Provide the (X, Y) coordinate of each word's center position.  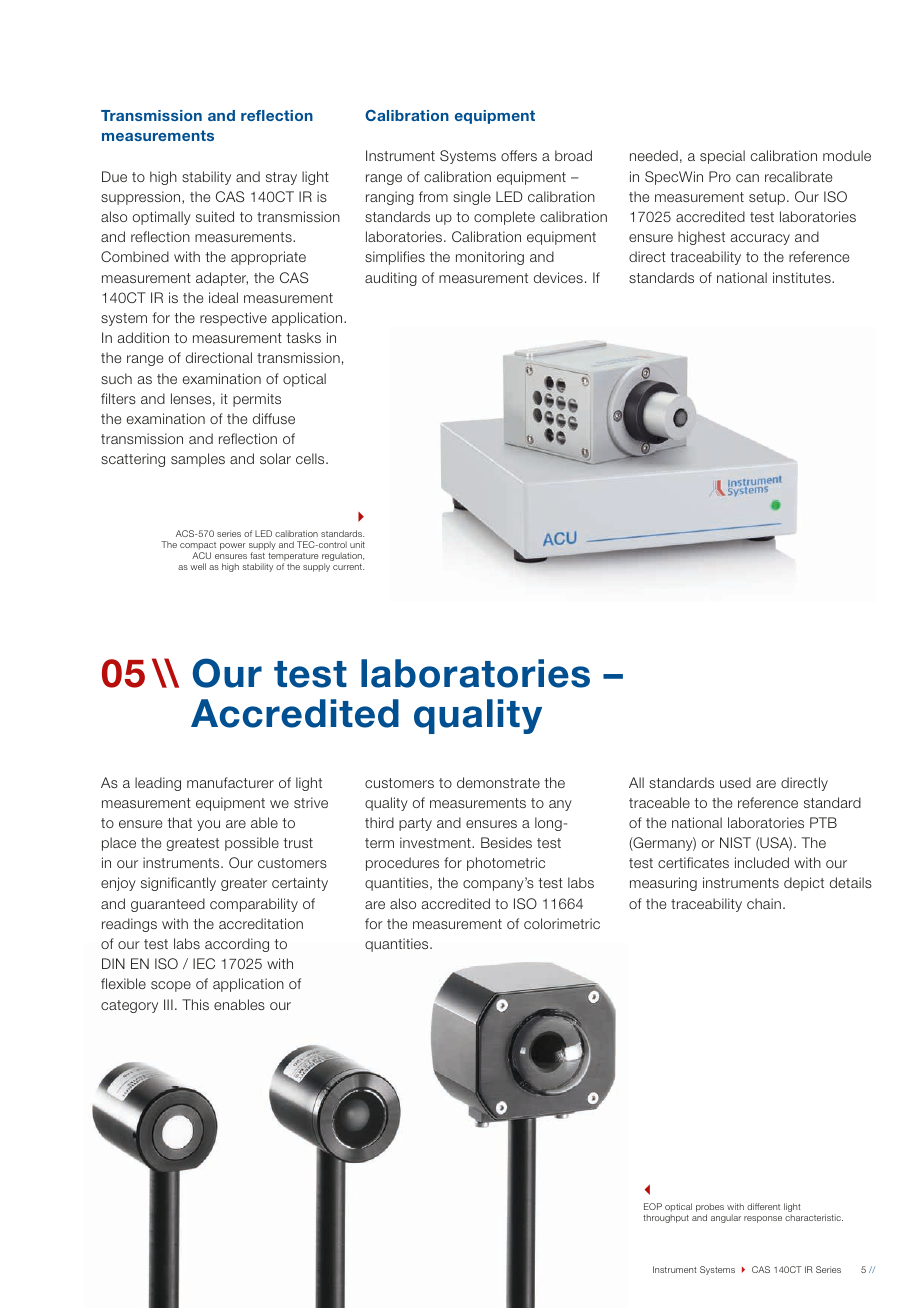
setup (767, 198)
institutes (803, 277)
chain (764, 903)
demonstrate (498, 782)
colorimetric (562, 923)
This (195, 1004)
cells (311, 458)
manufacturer (230, 782)
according (237, 945)
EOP (653, 1206)
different (763, 1206)
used (735, 782)
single (472, 198)
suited (215, 216)
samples (198, 460)
